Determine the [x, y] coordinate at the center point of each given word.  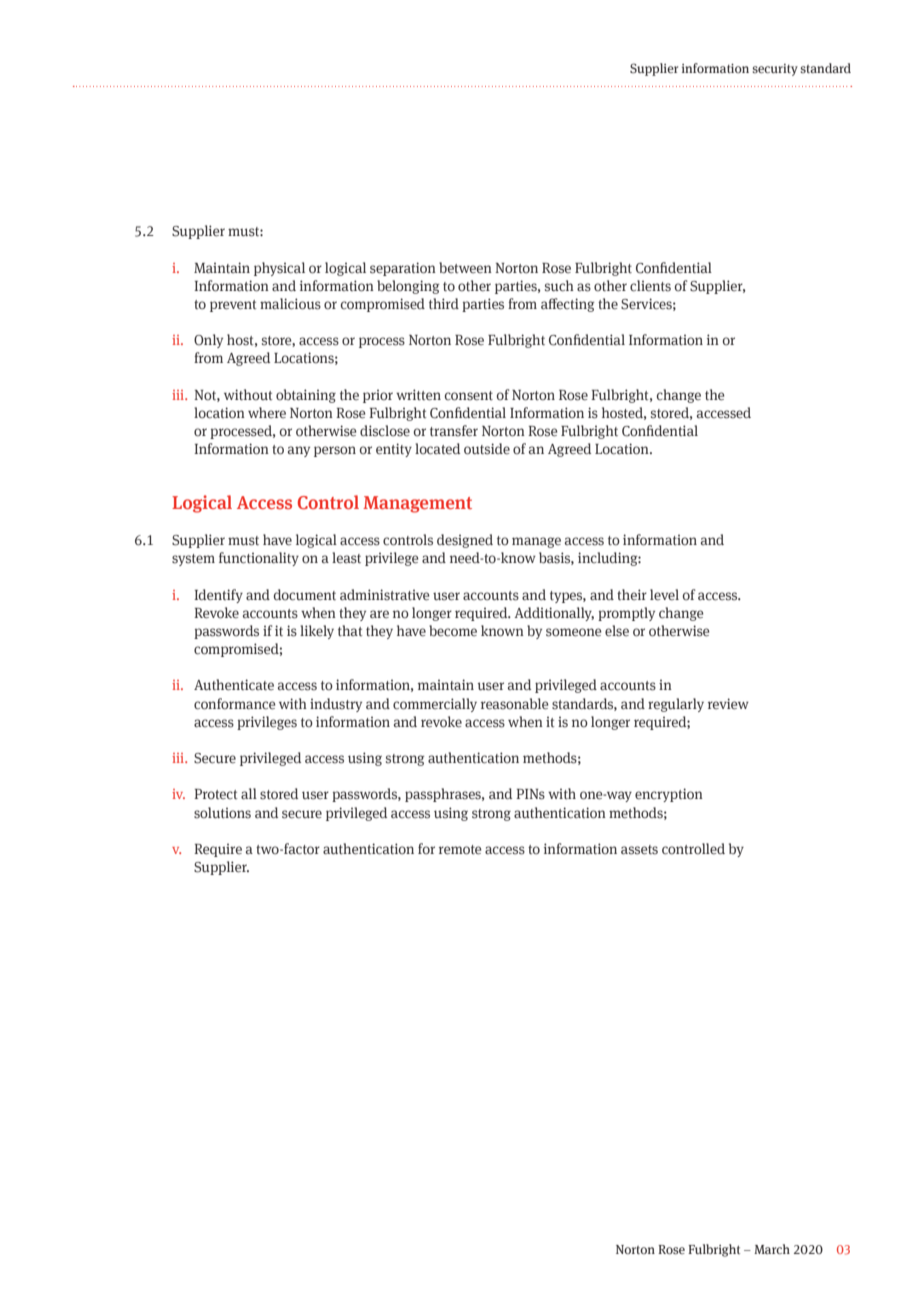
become [453, 631]
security [775, 70]
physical [279, 269]
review [728, 704]
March [772, 1249]
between [465, 267]
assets [639, 850]
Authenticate [234, 685]
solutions [222, 813]
